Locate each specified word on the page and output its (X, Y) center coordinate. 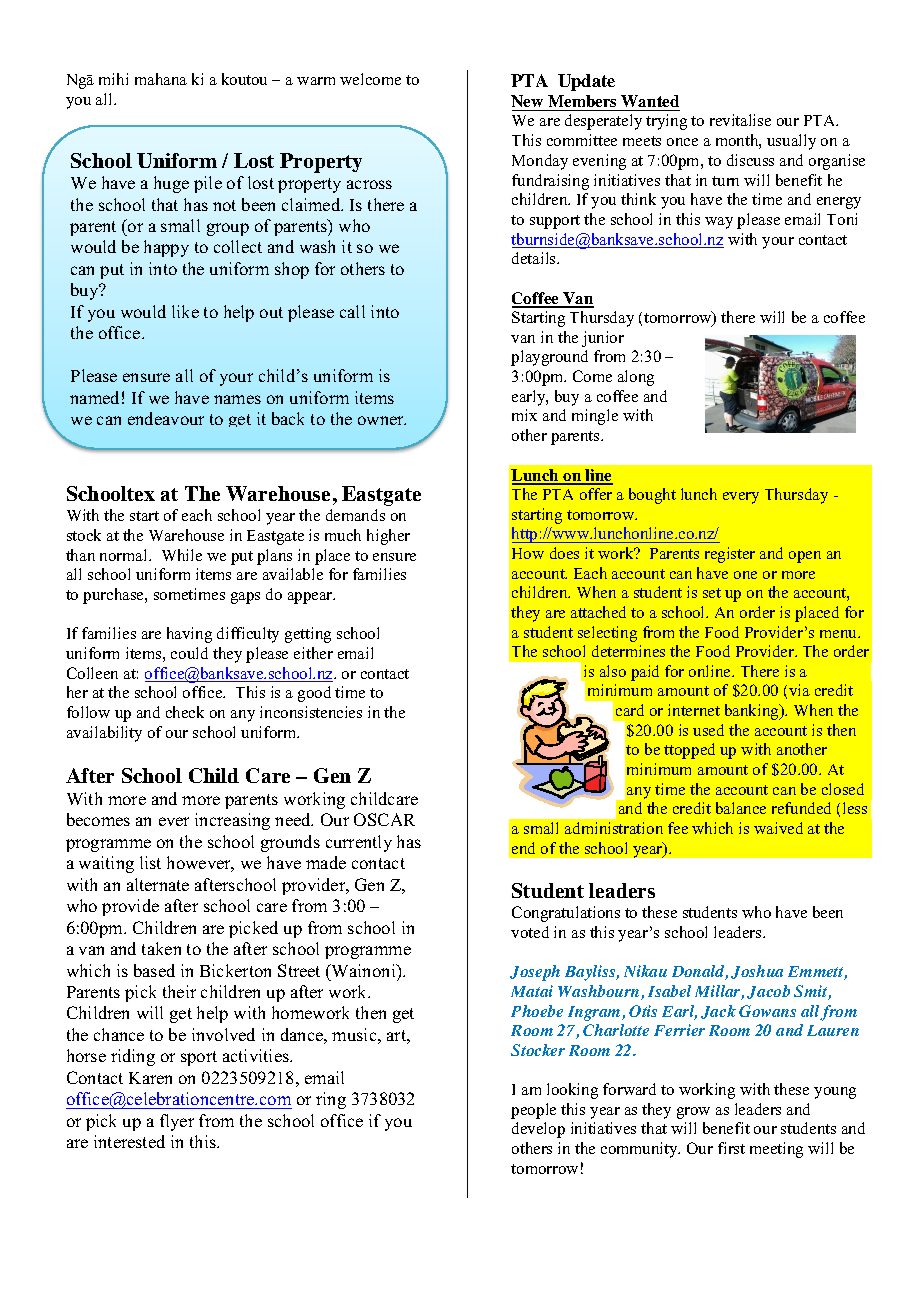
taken (161, 948)
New (528, 103)
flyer (177, 1122)
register (730, 555)
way (719, 223)
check (185, 712)
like (185, 311)
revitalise (740, 120)
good (314, 694)
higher (388, 537)
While (182, 555)
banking (753, 712)
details (535, 258)
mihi (113, 79)
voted (530, 932)
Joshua (757, 972)
